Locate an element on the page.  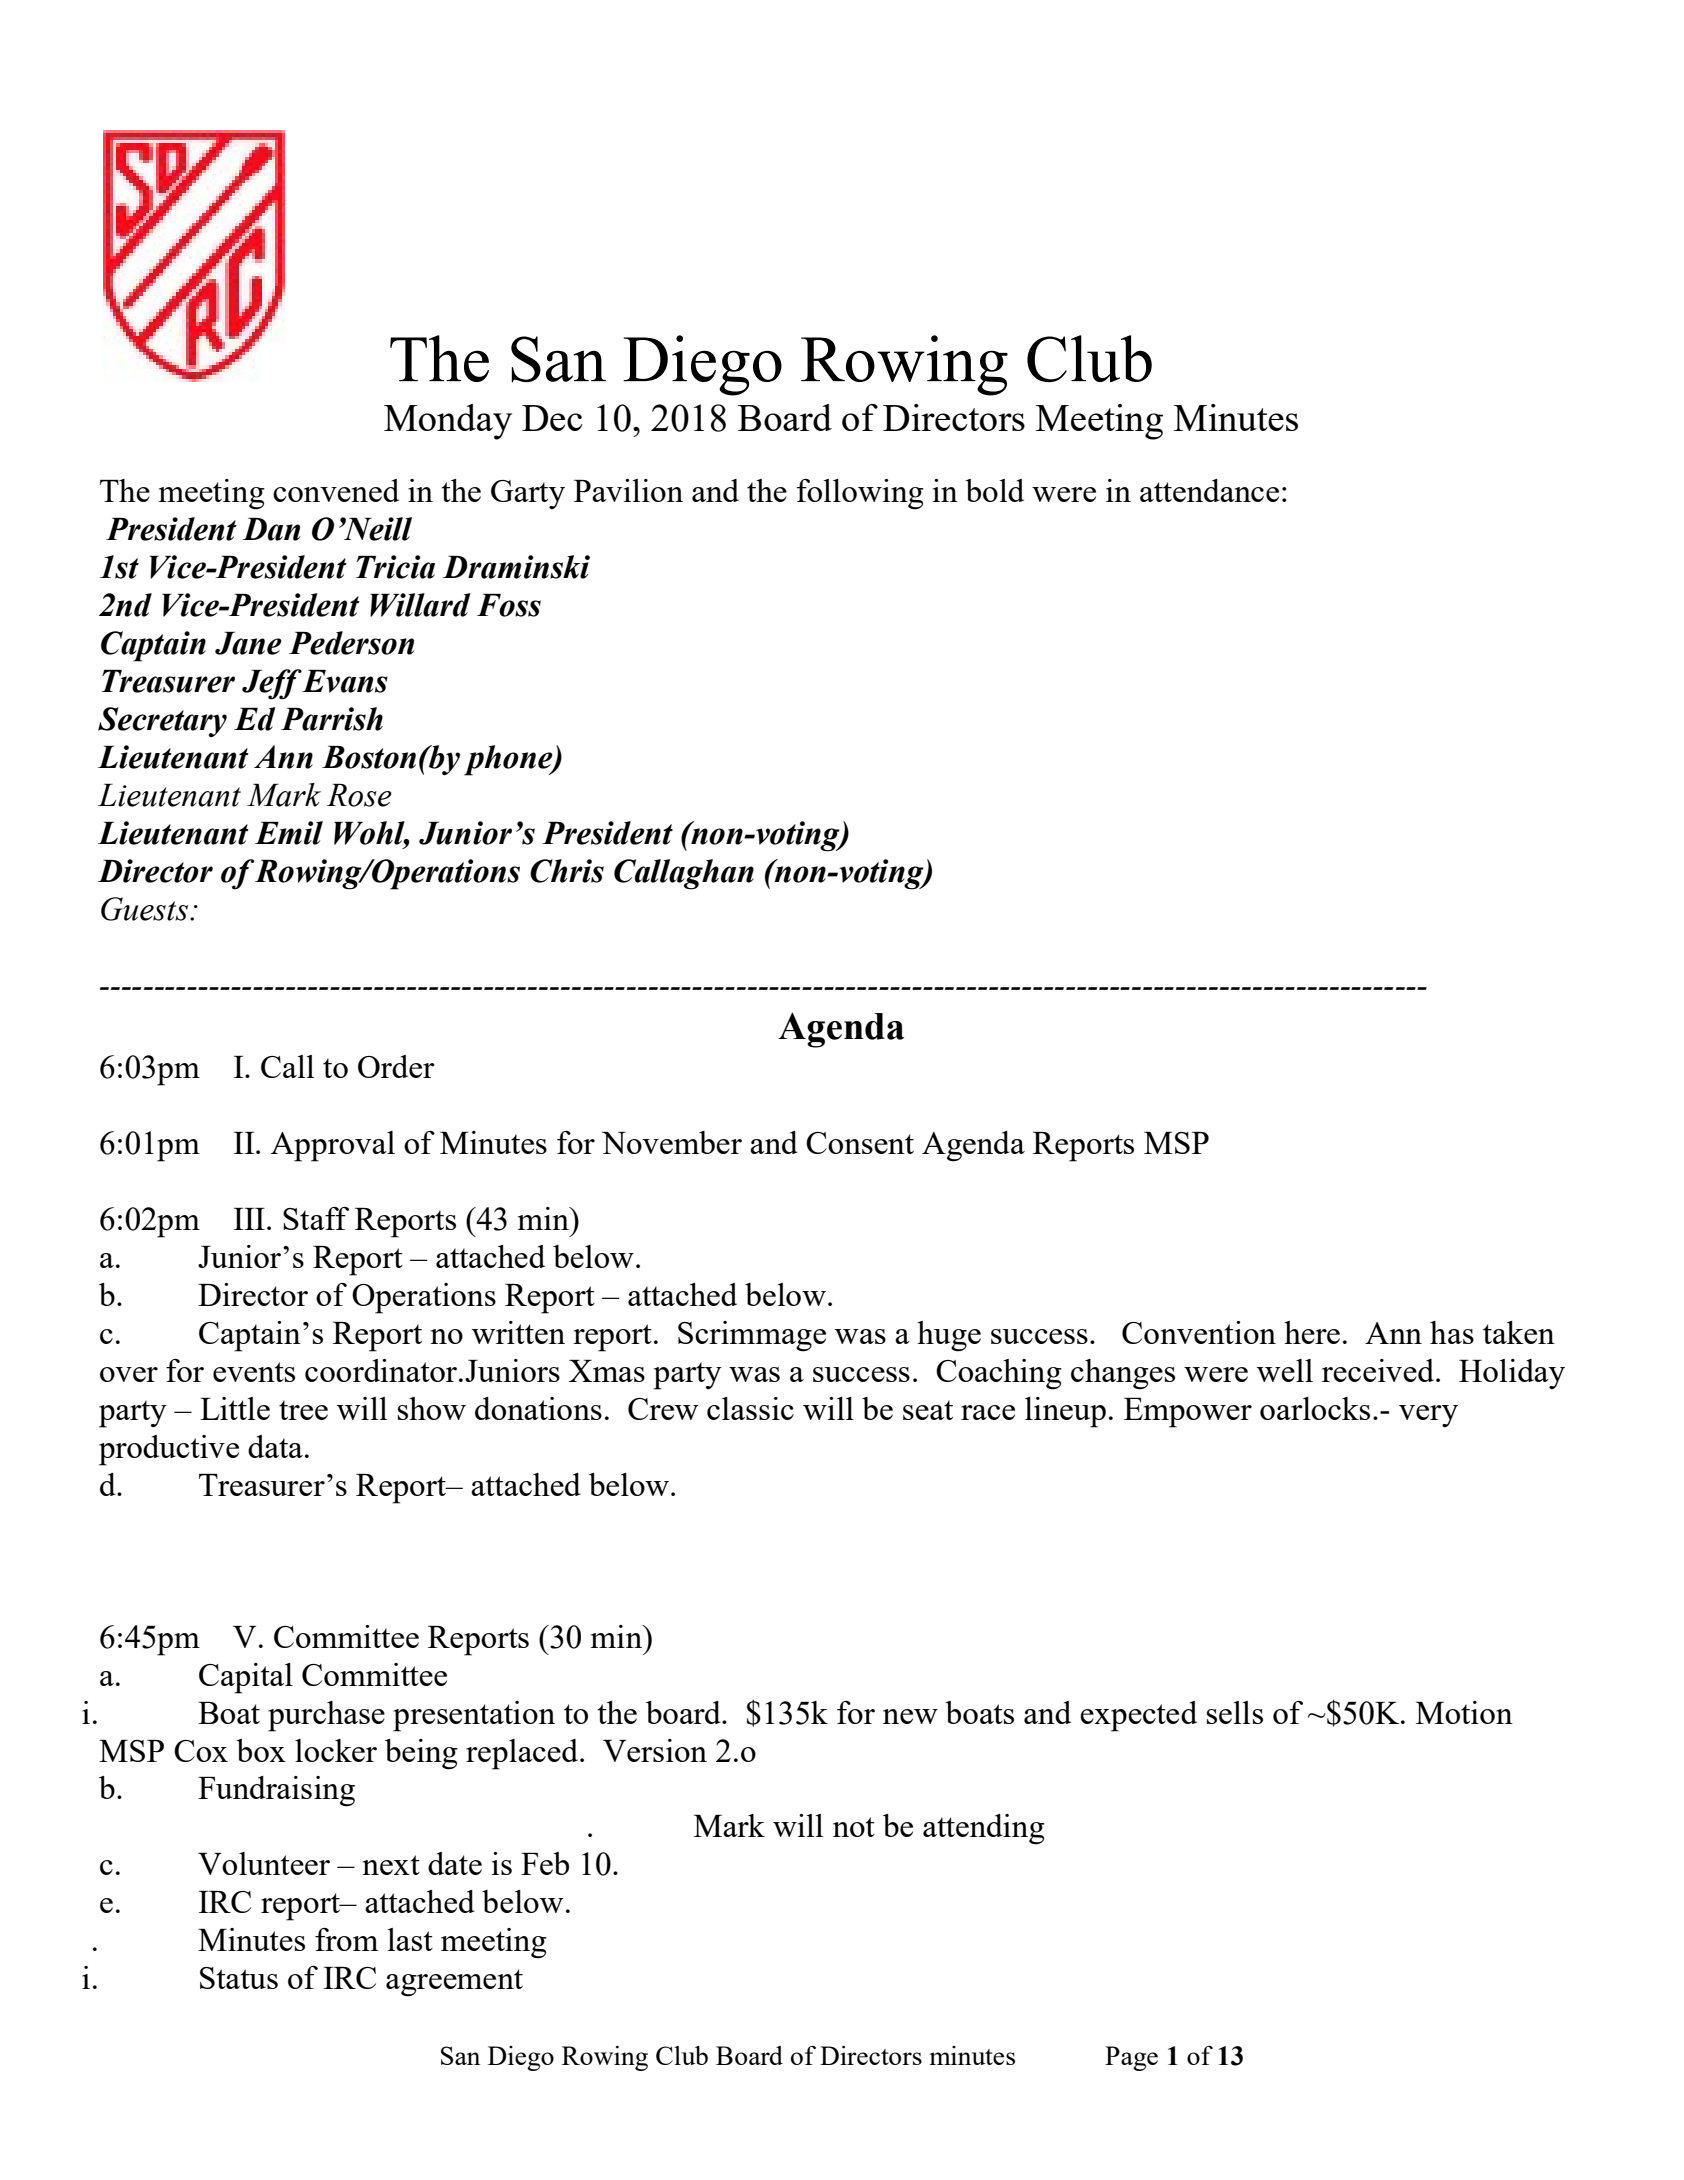
following is located at coordinates (860, 494).
